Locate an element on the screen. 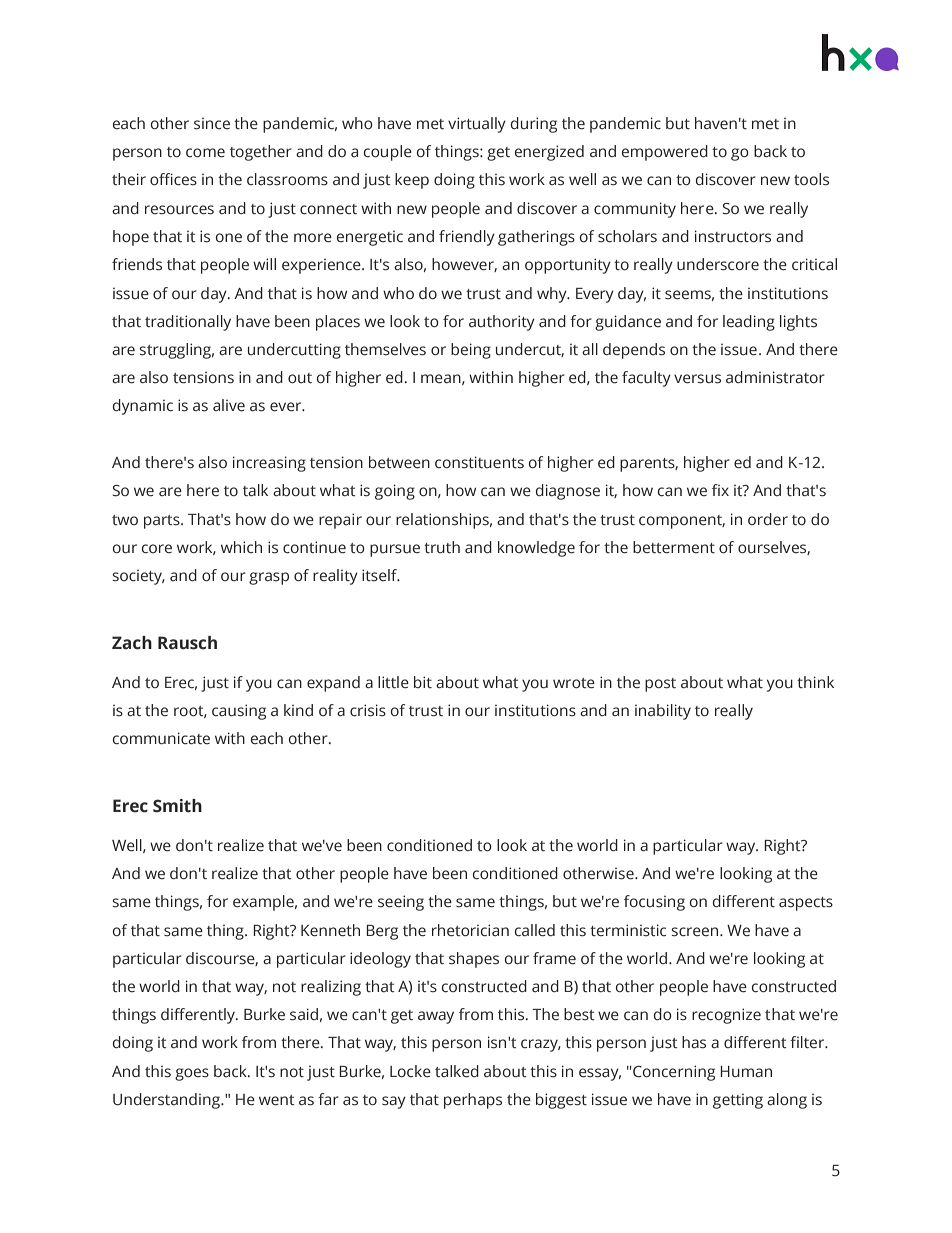 This screenshot has width=952, height=1233. rhetorician is located at coordinates (470, 930).
